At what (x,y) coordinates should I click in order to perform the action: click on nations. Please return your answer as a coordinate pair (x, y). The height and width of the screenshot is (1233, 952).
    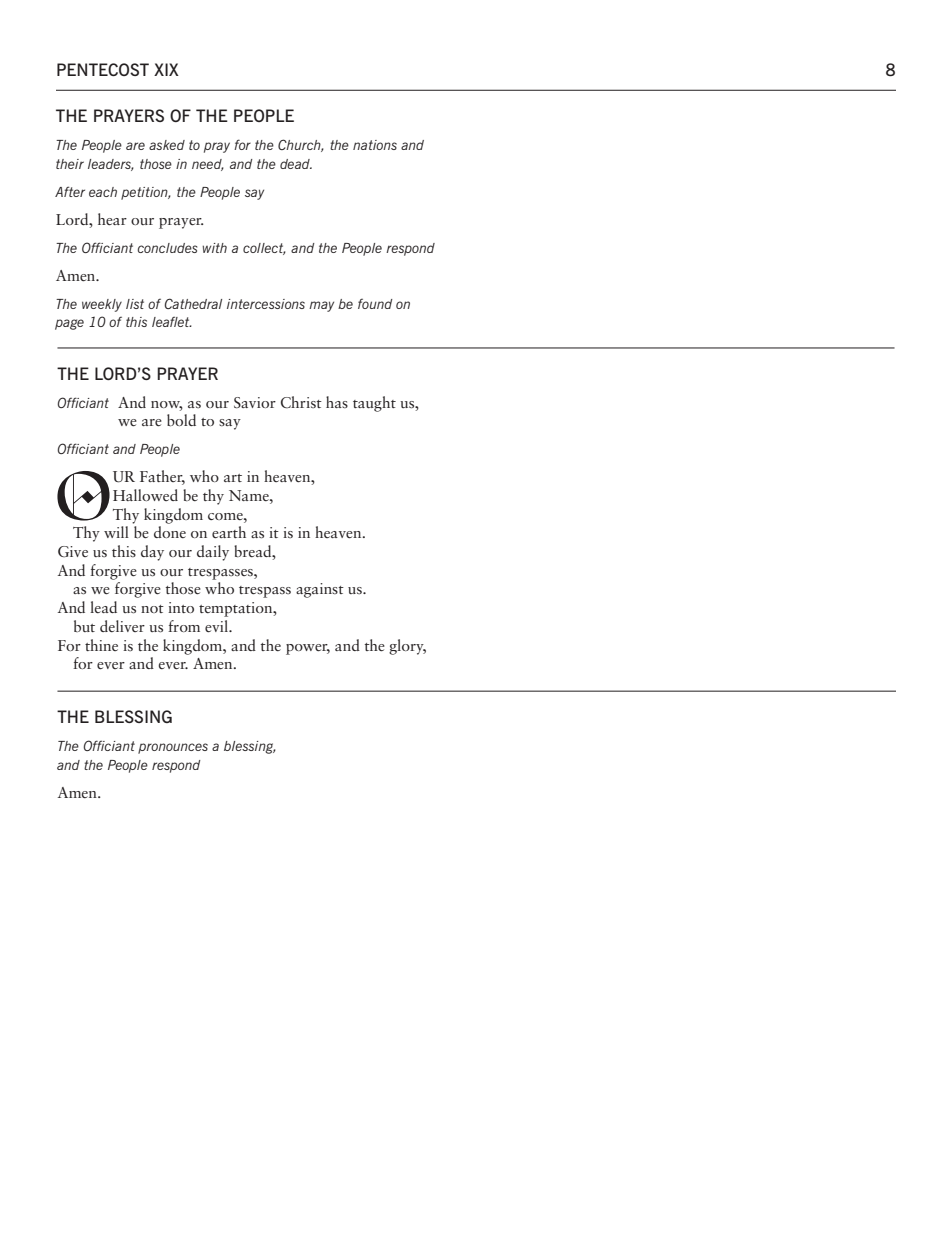
    Looking at the image, I should click on (375, 145).
